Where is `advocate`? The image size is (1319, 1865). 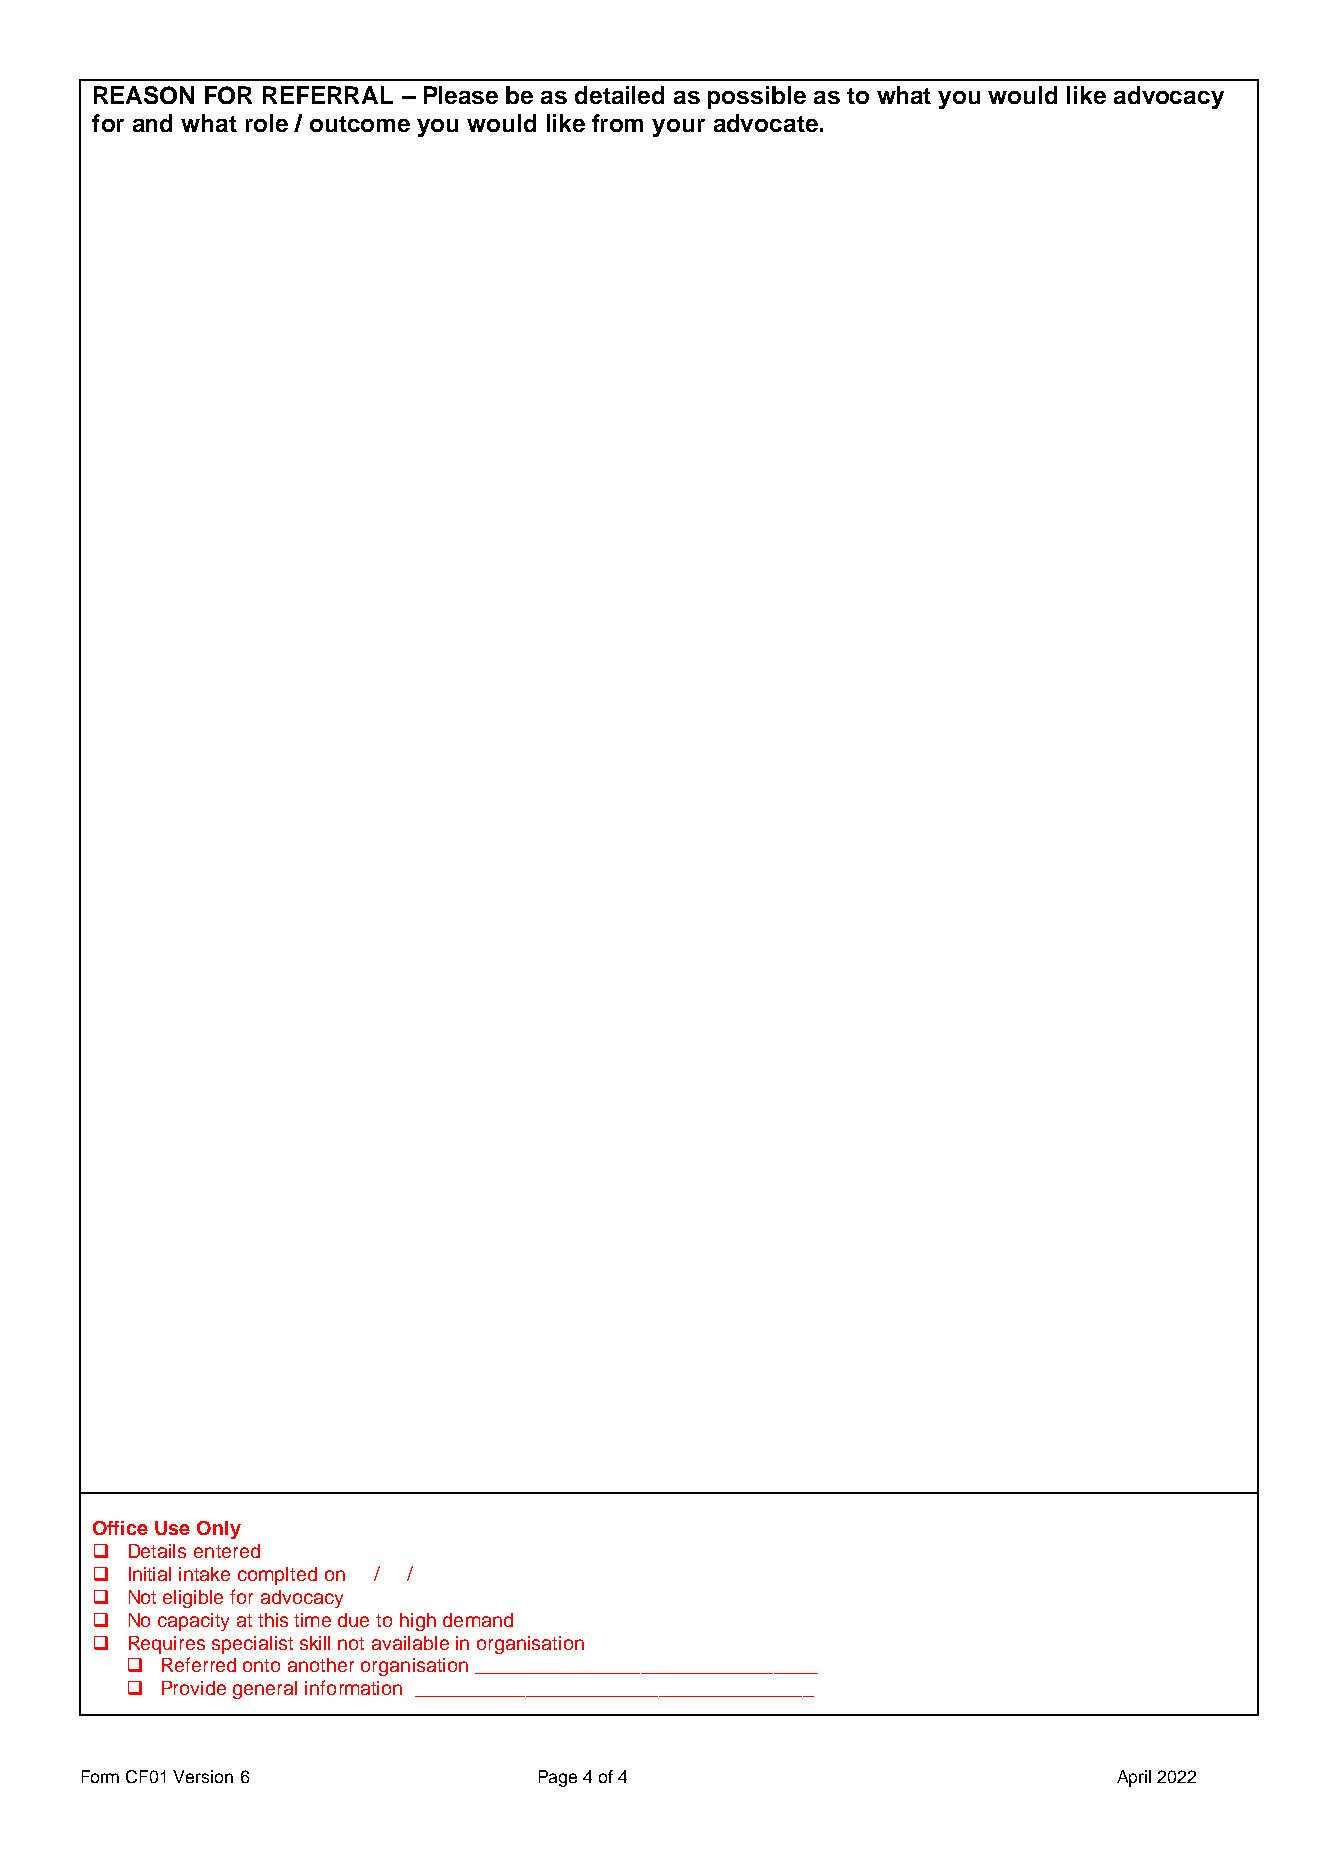
advocate is located at coordinates (766, 123).
